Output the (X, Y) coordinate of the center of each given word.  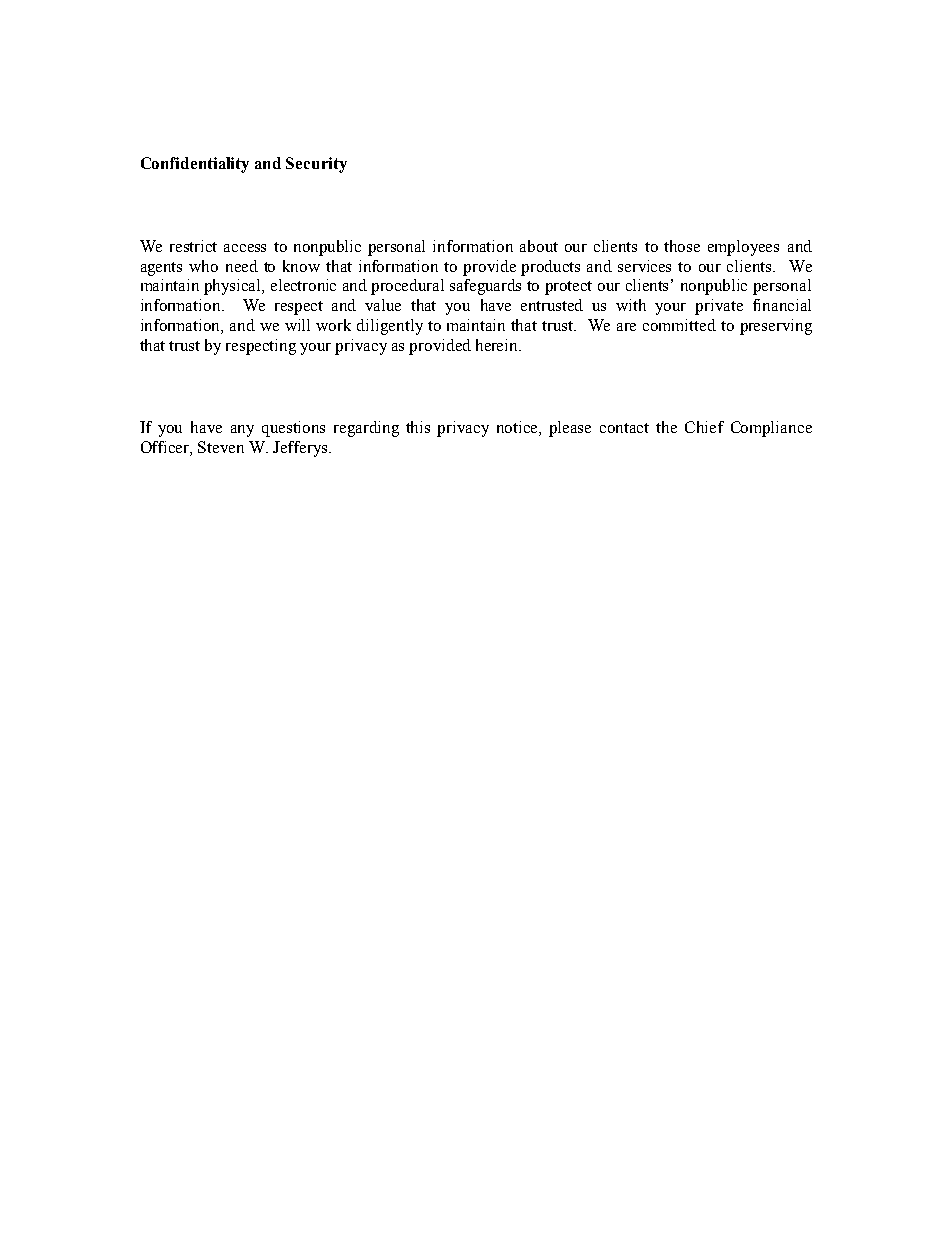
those (682, 246)
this (418, 427)
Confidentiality (195, 165)
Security (316, 165)
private (719, 307)
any (242, 431)
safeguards (485, 287)
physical (234, 287)
